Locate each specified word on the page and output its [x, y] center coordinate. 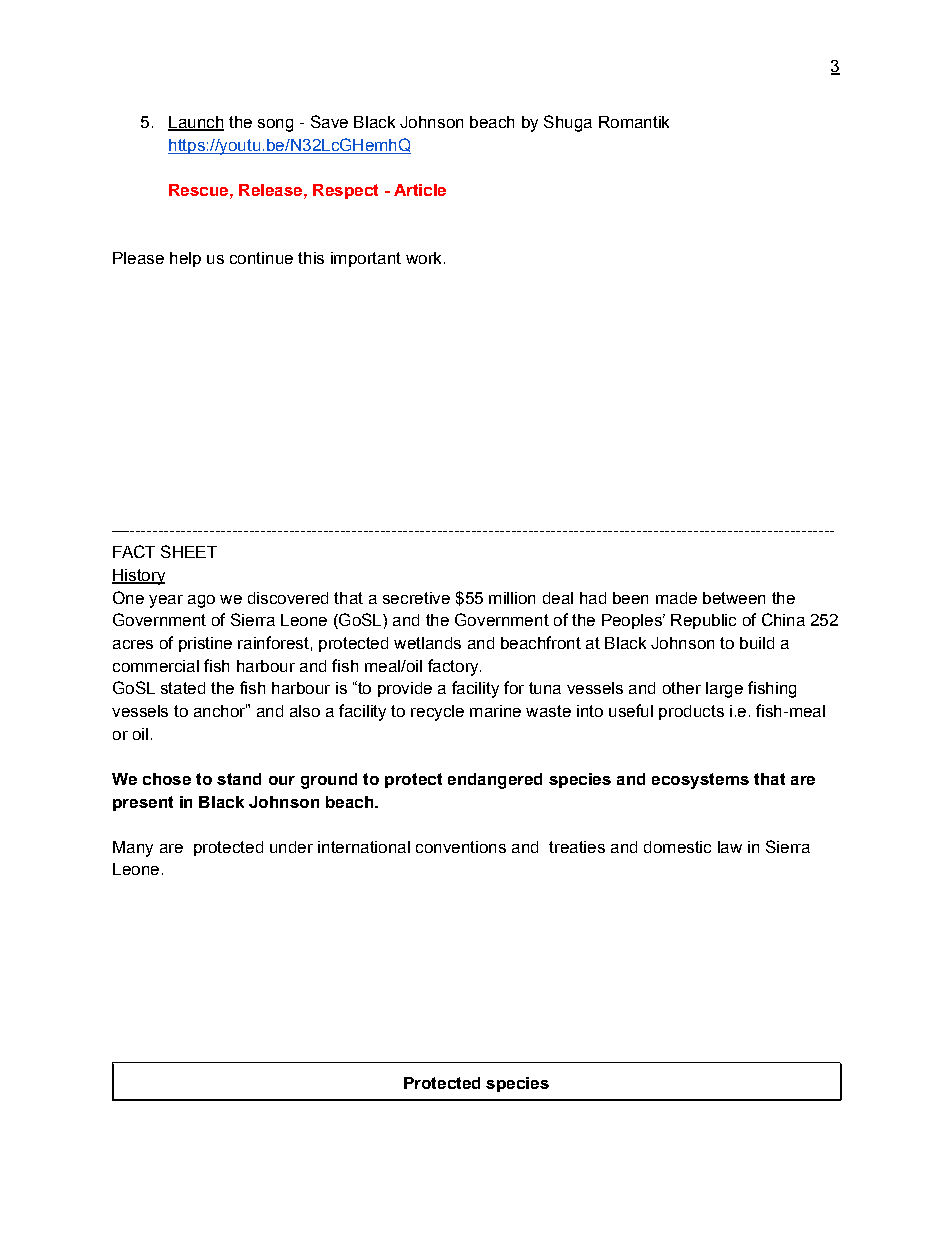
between [734, 598]
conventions [461, 847]
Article [420, 190]
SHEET [189, 551]
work [423, 258]
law [730, 847]
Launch [196, 123]
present [143, 803]
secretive [416, 598]
